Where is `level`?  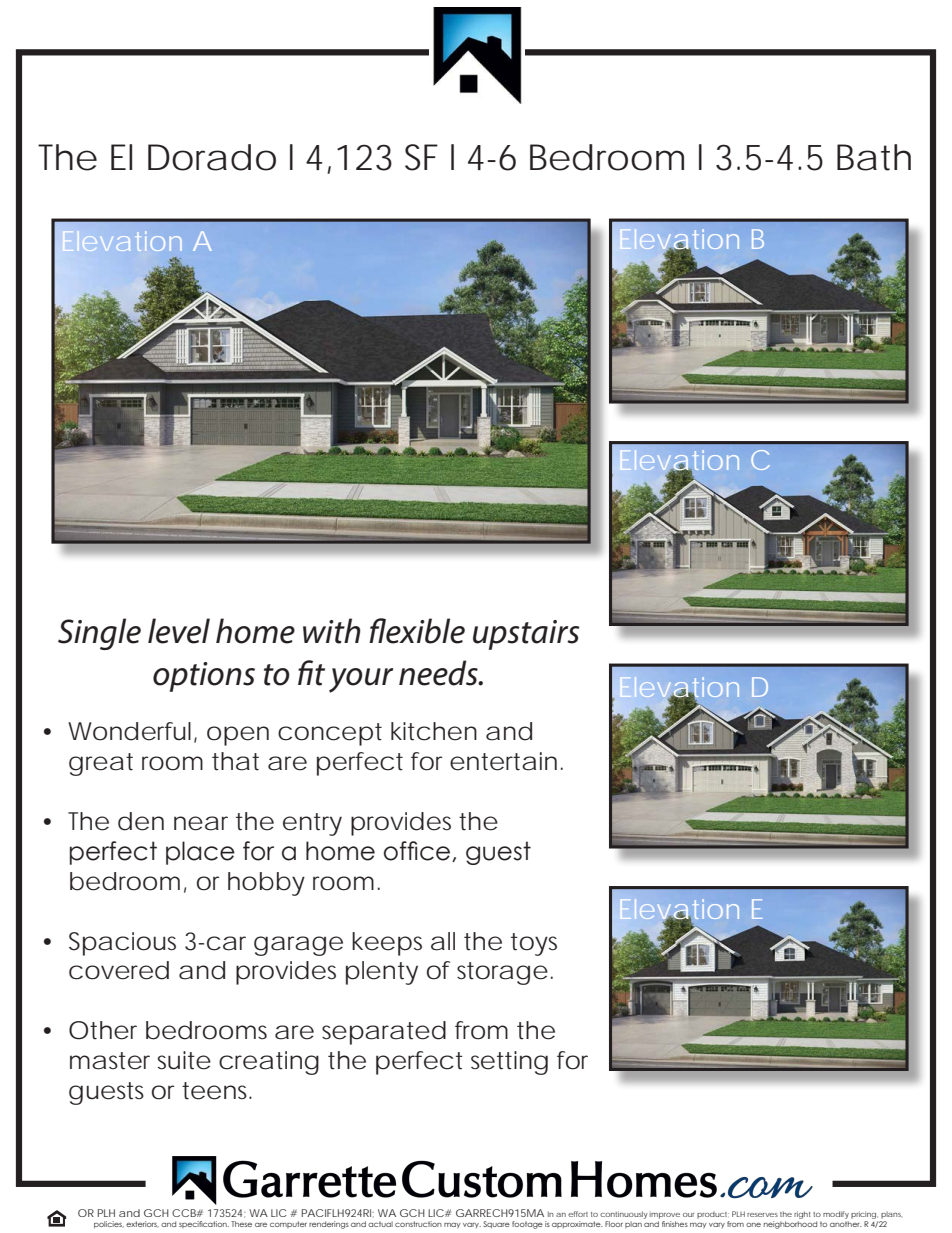 level is located at coordinates (179, 631).
